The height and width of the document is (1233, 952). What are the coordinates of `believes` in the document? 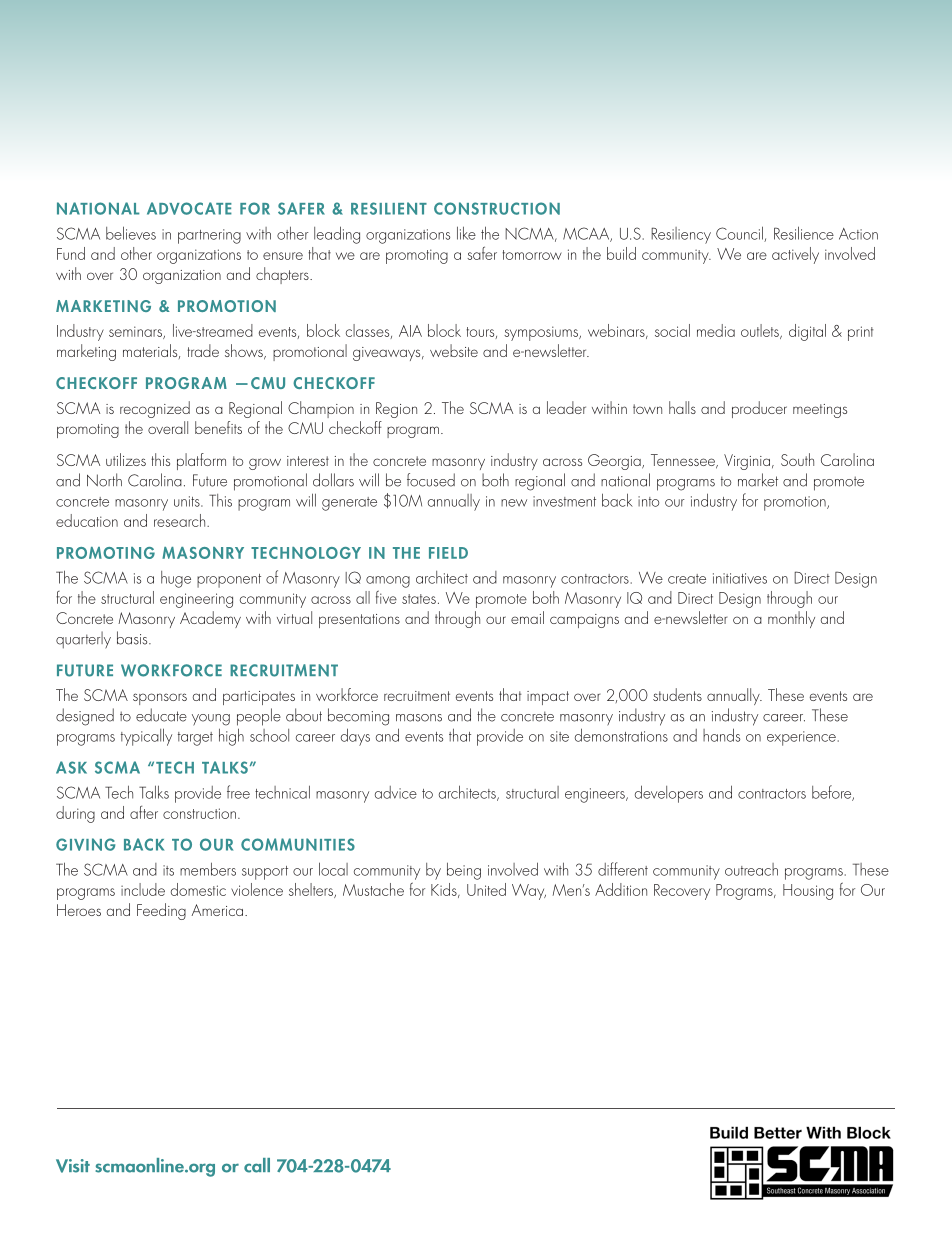 It's located at (131, 233).
